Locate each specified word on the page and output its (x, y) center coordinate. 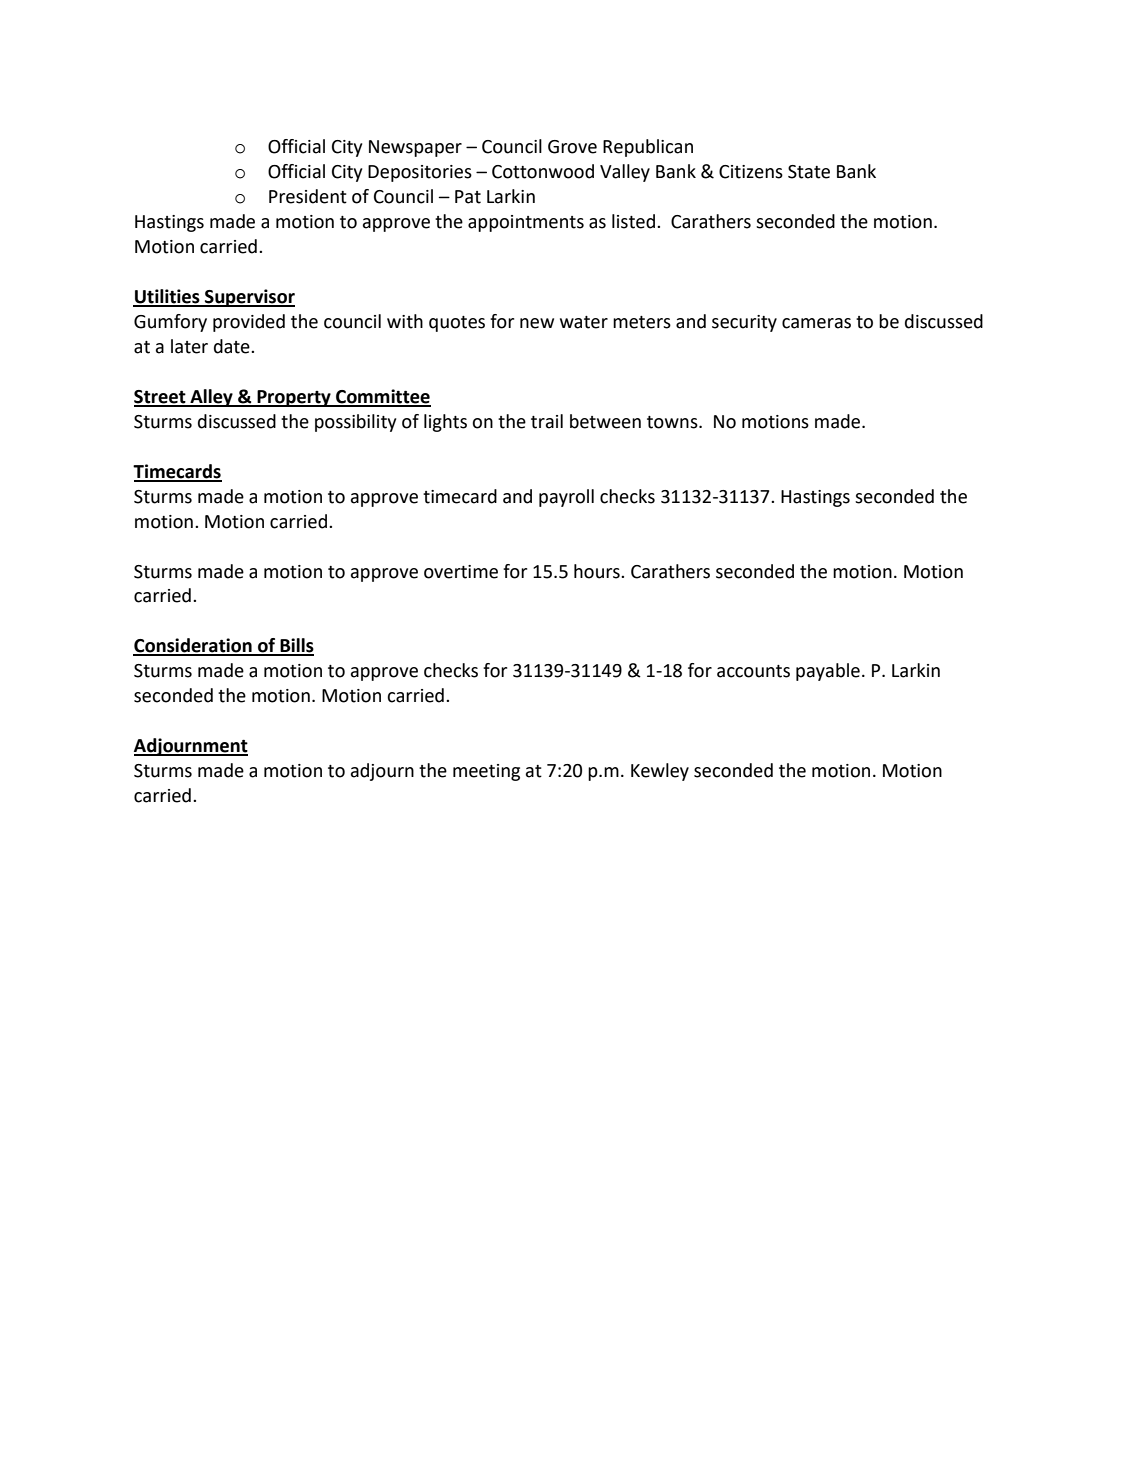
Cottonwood (543, 171)
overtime (461, 572)
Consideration (193, 646)
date (233, 346)
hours (598, 571)
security (744, 323)
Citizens (751, 172)
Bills (296, 646)
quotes (457, 324)
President (308, 196)
